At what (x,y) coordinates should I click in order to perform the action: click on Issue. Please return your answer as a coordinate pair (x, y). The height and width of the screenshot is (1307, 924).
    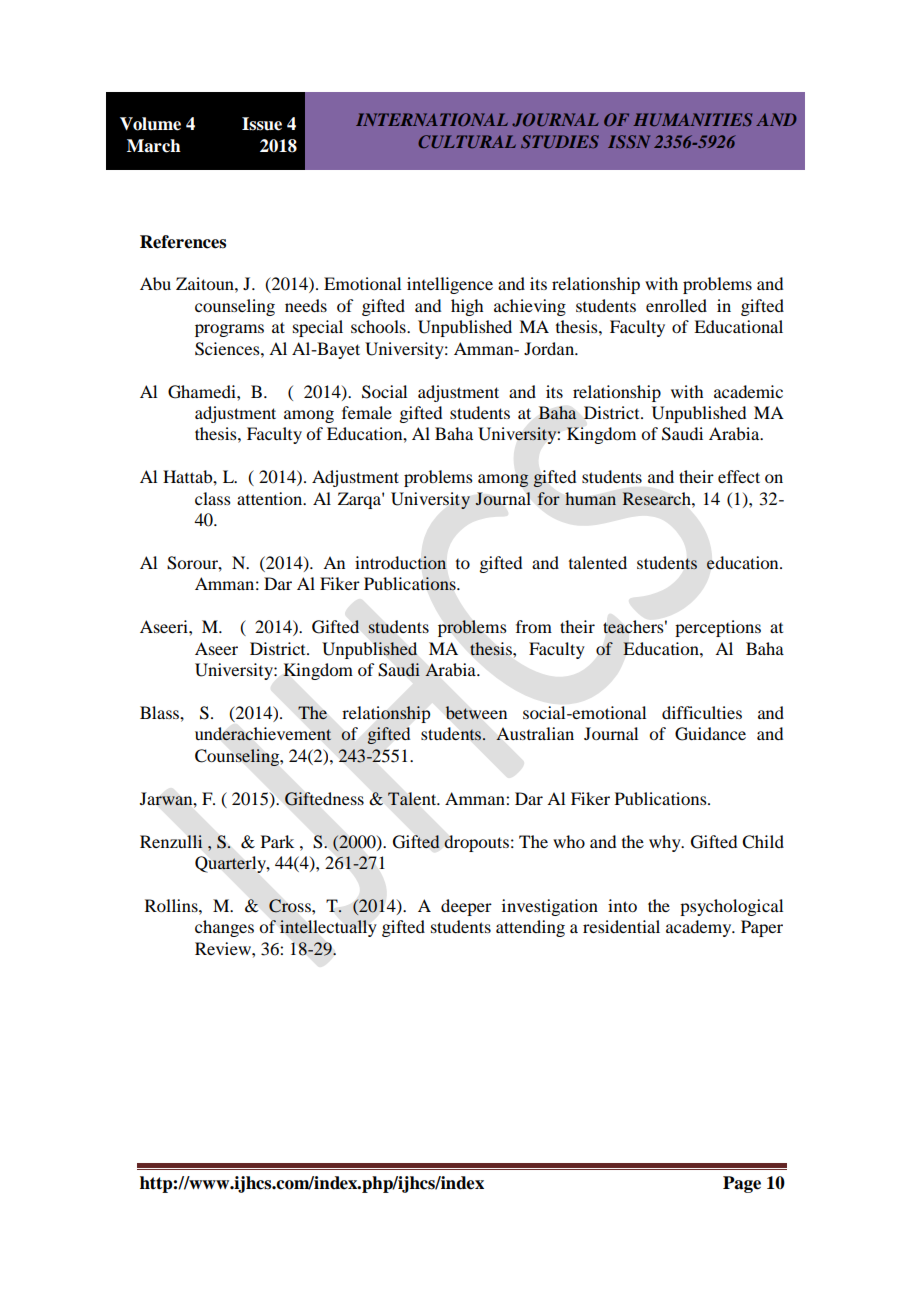
    Looking at the image, I should click on (262, 124).
